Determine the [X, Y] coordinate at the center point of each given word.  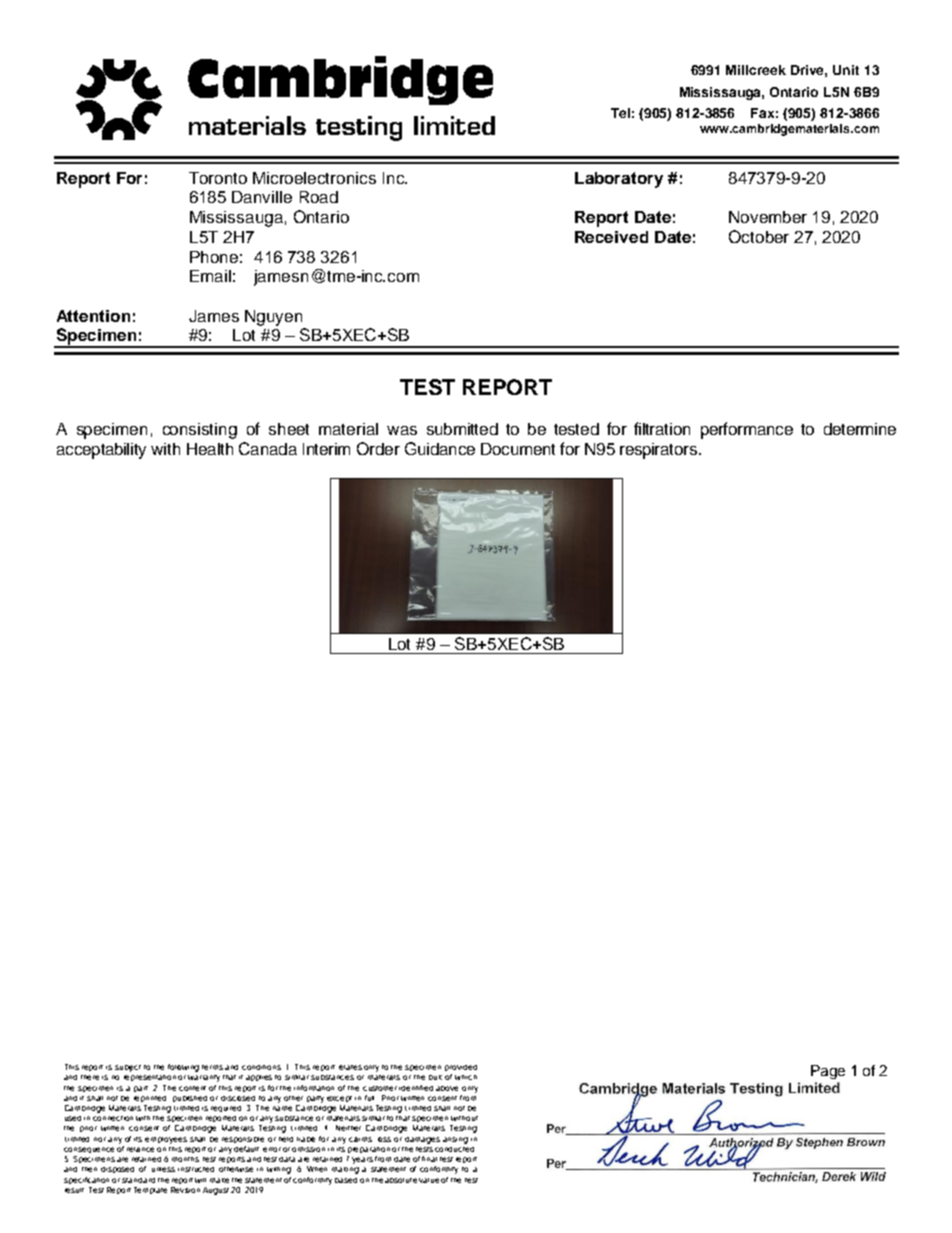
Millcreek [756, 70]
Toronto [218, 178]
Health [210, 449]
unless [163, 1169]
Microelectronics [314, 178]
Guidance [440, 448]
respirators [660, 451]
